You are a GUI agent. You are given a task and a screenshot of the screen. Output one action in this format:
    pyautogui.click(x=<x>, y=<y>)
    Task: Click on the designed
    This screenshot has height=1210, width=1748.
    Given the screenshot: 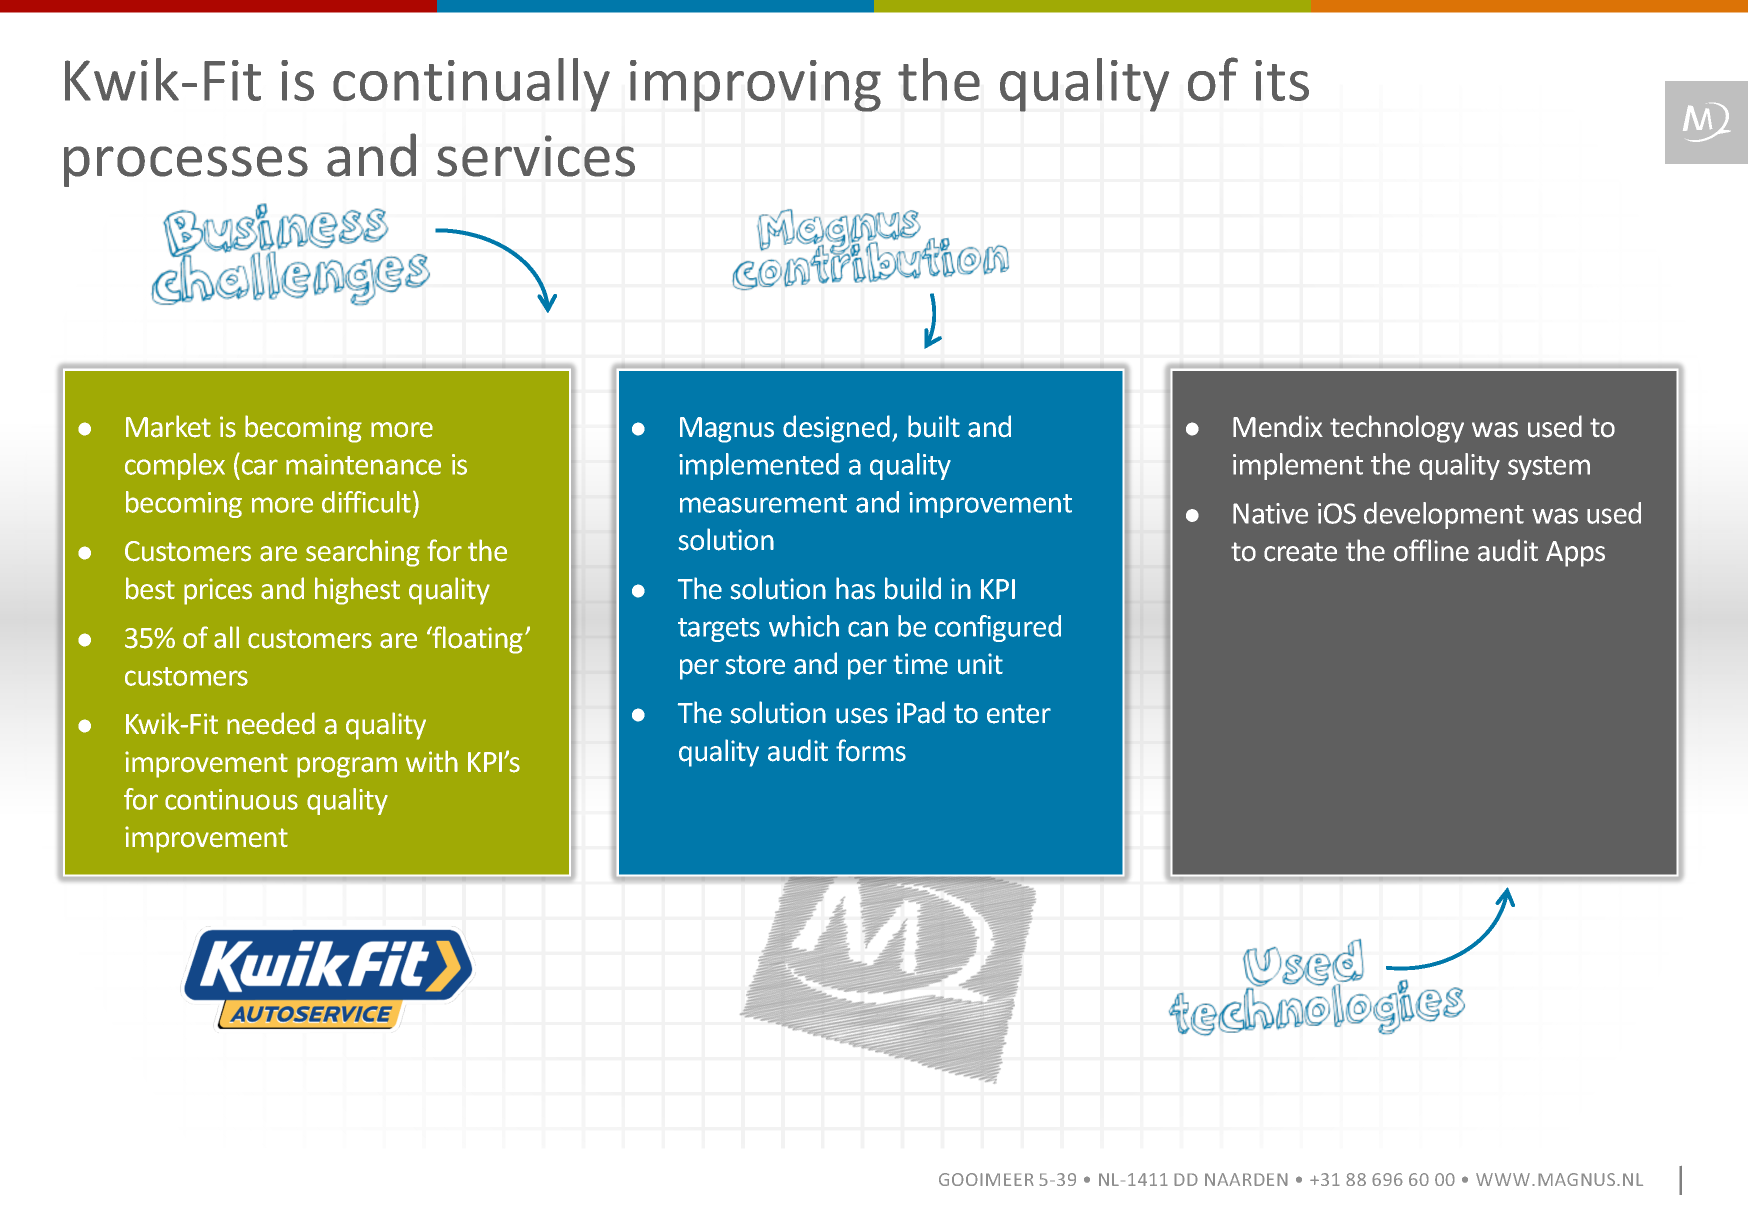 What is the action you would take?
    pyautogui.click(x=836, y=429)
